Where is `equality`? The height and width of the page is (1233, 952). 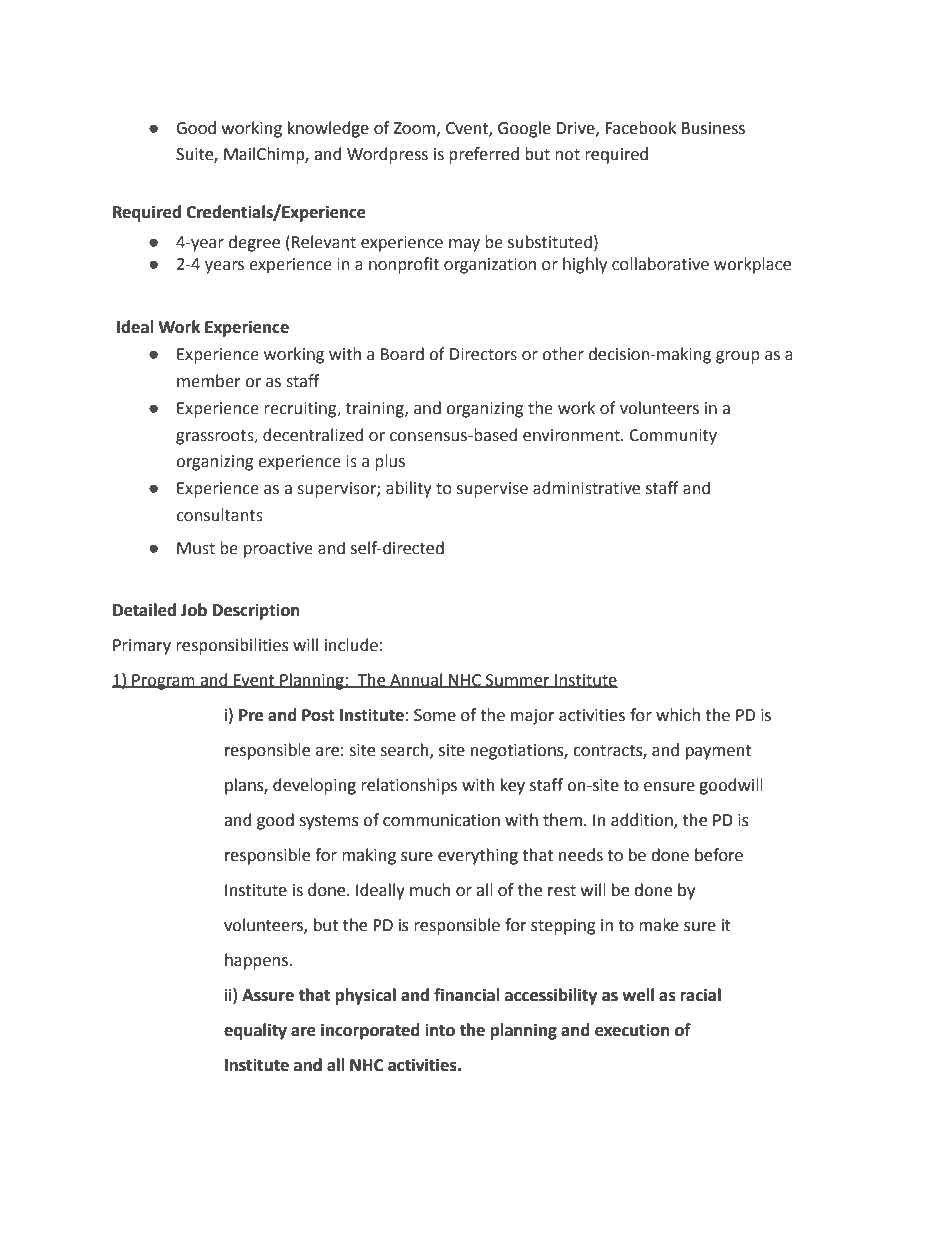 equality is located at coordinates (255, 1031).
